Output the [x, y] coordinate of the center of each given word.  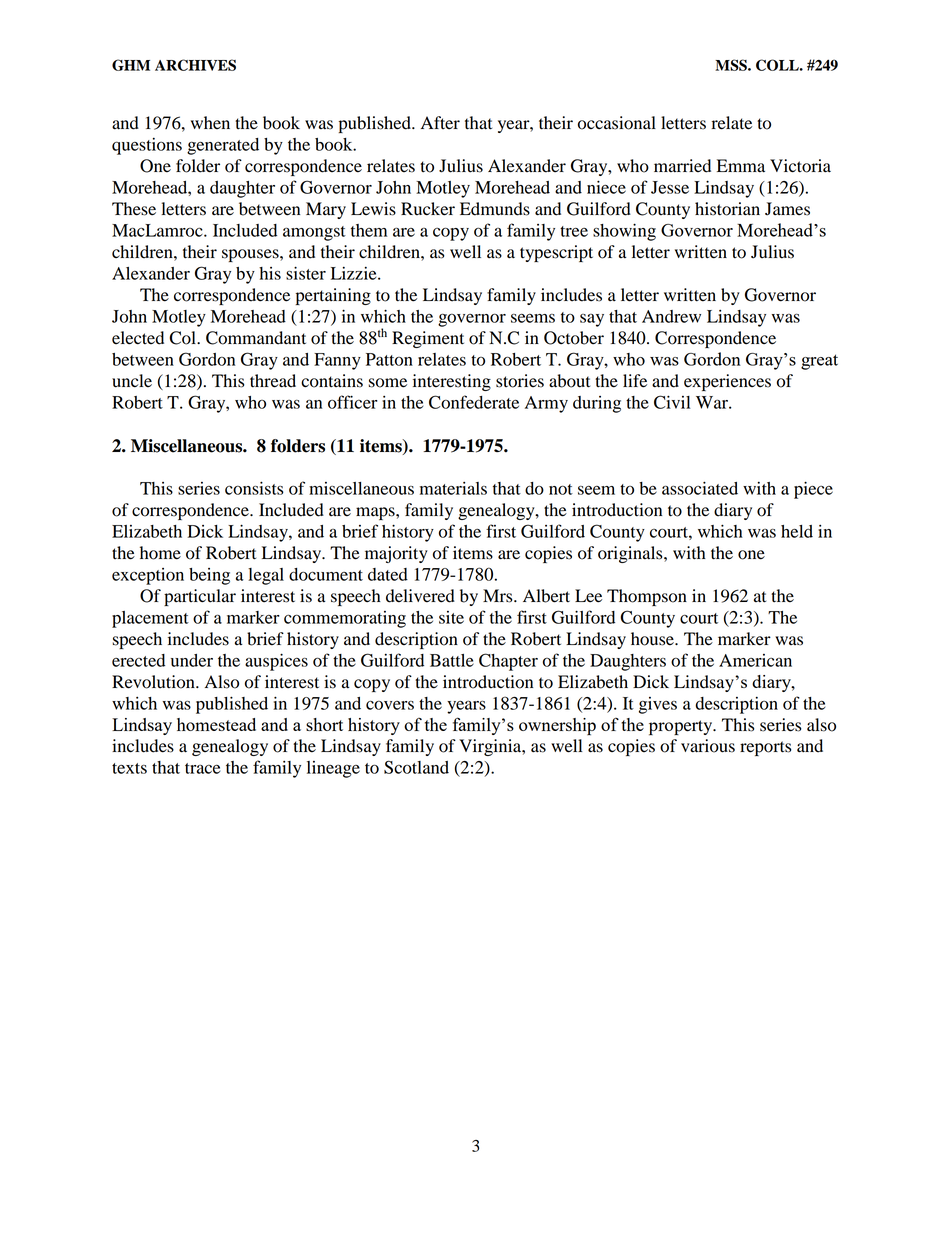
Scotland [416, 767]
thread [273, 381]
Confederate [474, 402]
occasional [617, 123]
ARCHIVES [195, 65]
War [713, 402]
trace [202, 768]
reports [765, 748]
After [440, 123]
